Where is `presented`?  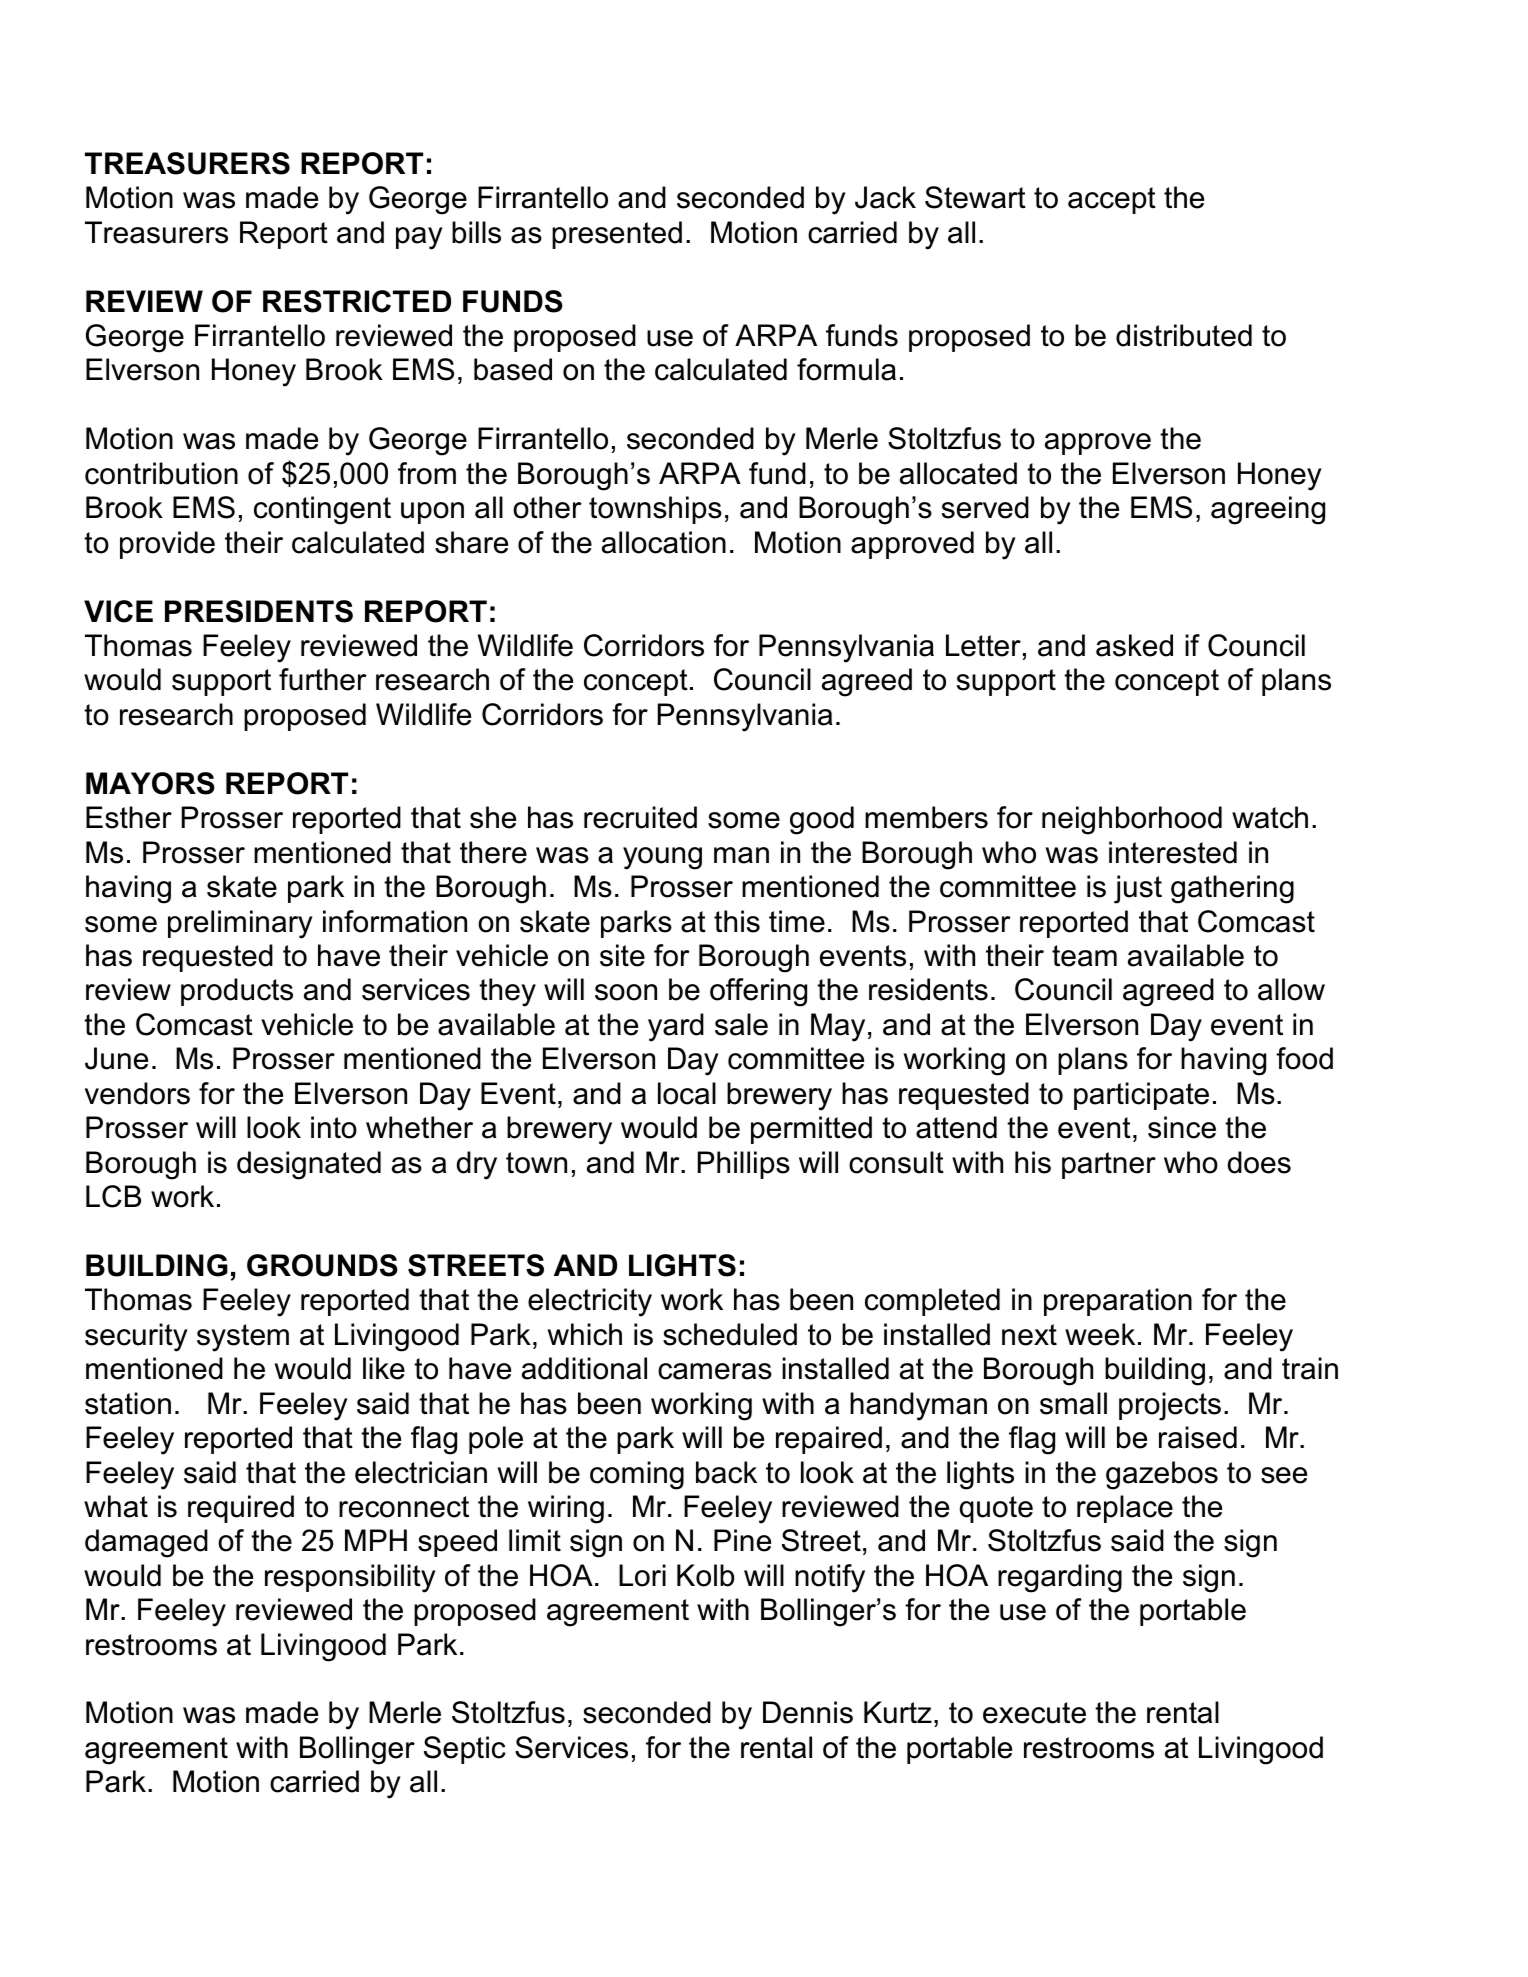
presented is located at coordinates (617, 235).
